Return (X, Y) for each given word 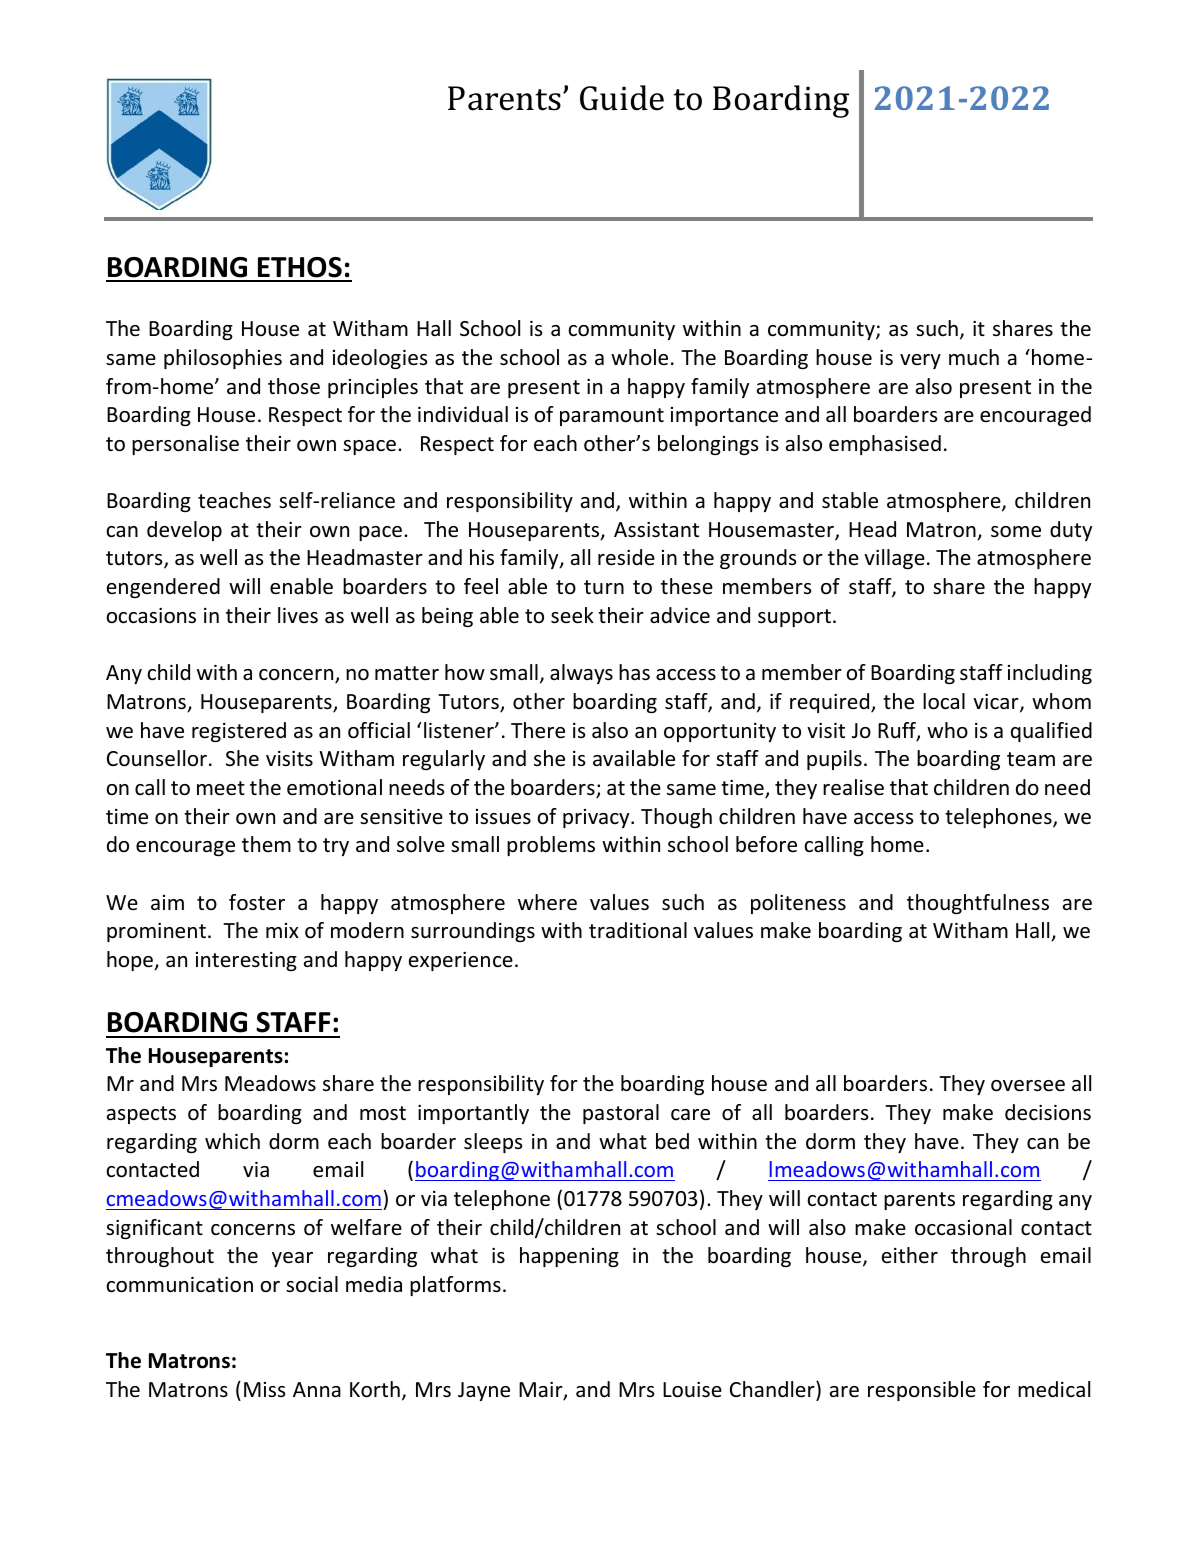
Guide (622, 98)
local (944, 701)
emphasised (885, 445)
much (974, 357)
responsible (922, 1391)
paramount (612, 417)
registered (239, 732)
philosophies (223, 359)
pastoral (621, 1114)
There (538, 730)
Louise (692, 1390)
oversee (1028, 1086)
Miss (264, 1389)
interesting (246, 961)
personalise (185, 445)
